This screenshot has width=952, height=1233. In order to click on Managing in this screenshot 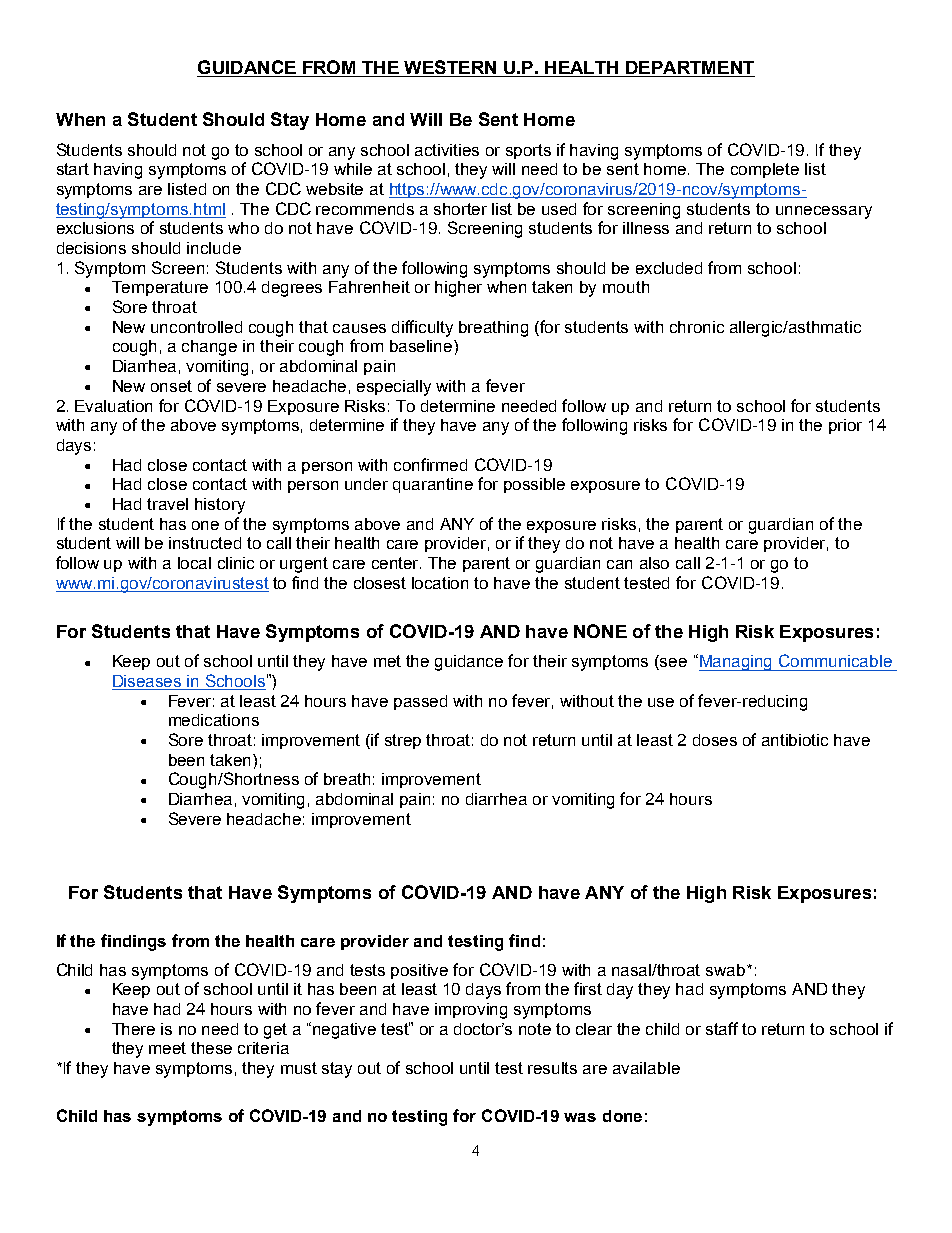, I will do `click(737, 663)`.
